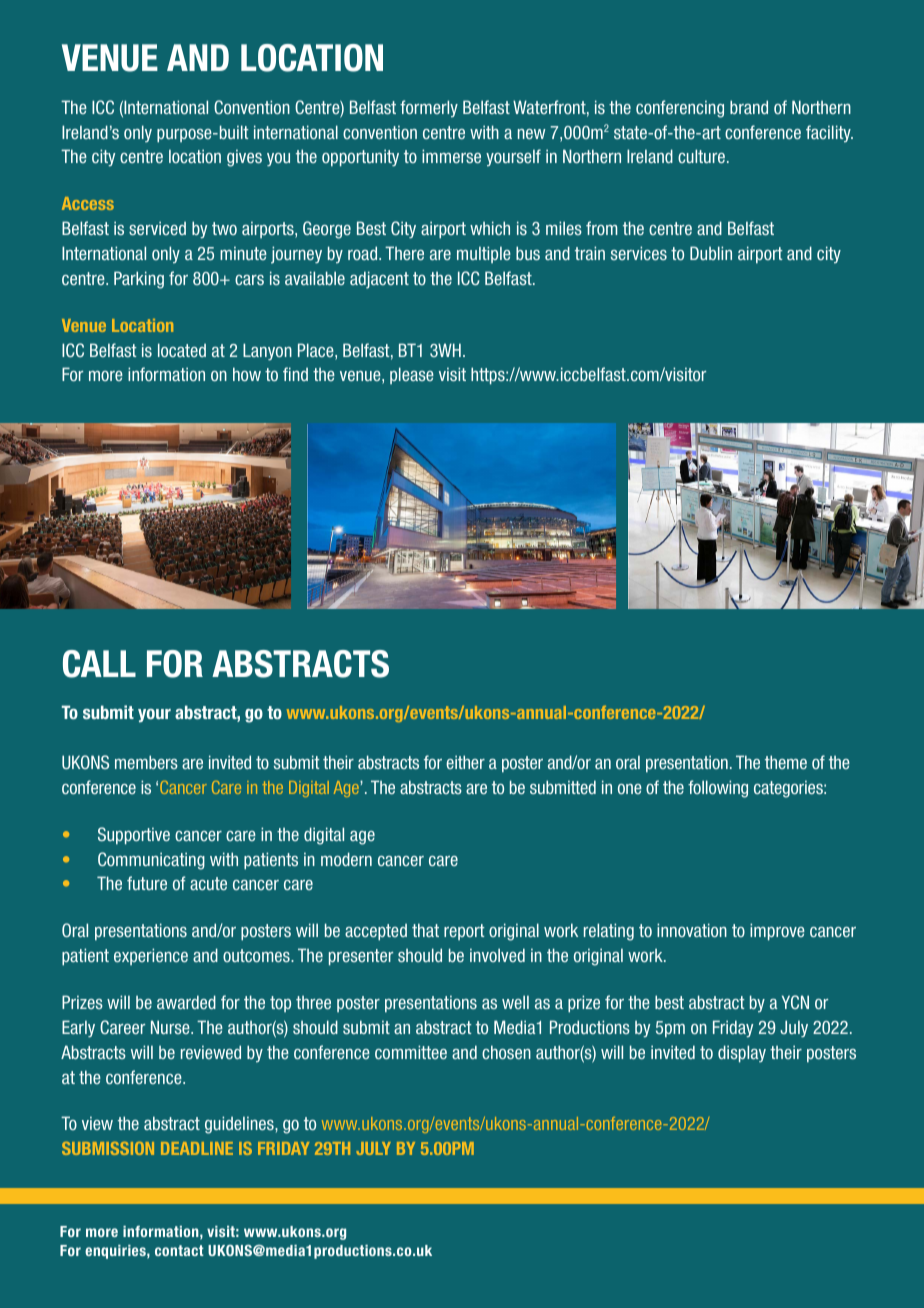 This document has height=1308, width=924. What do you see at coordinates (464, 932) in the document?
I see `report` at bounding box center [464, 932].
